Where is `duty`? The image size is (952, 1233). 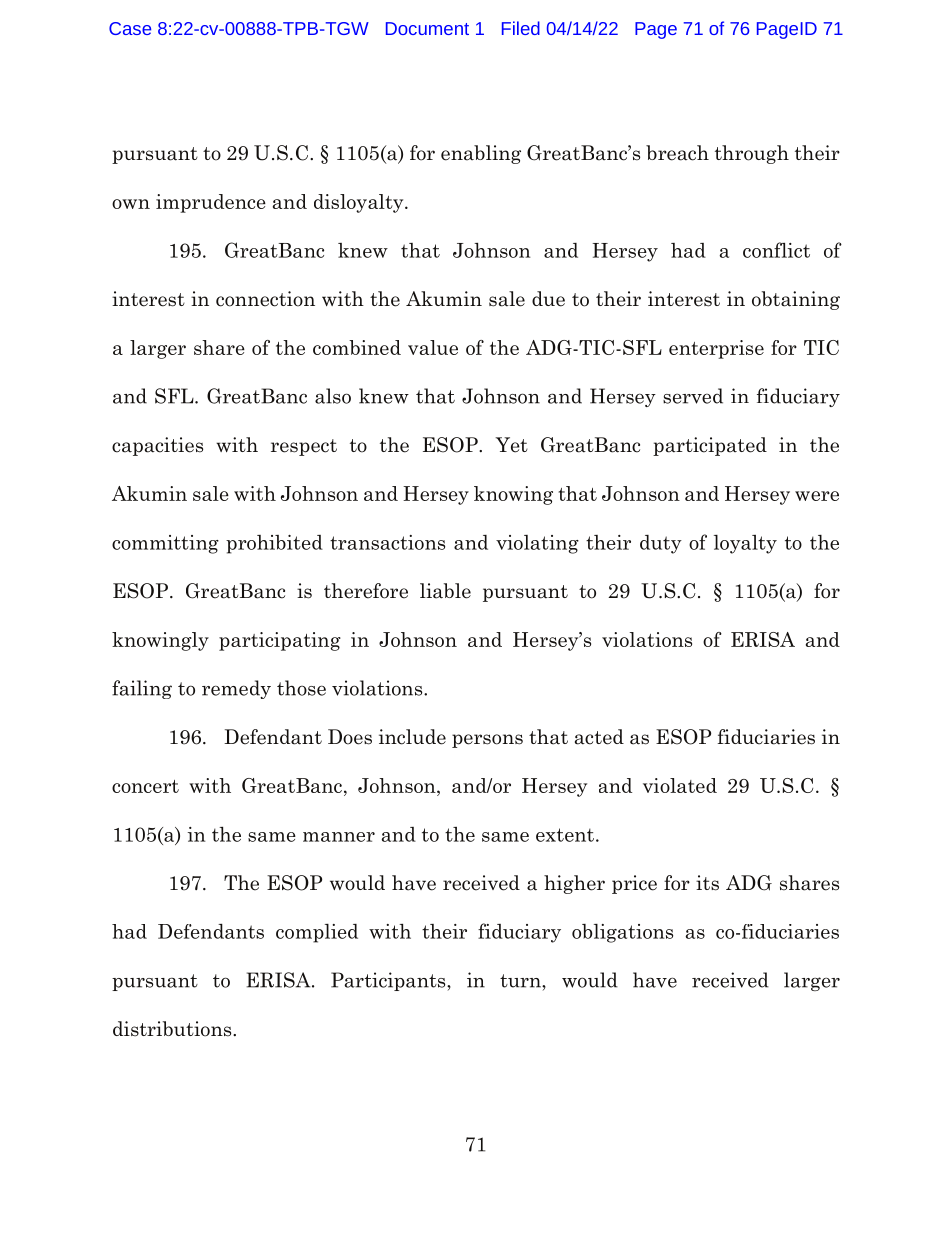
duty is located at coordinates (661, 544).
